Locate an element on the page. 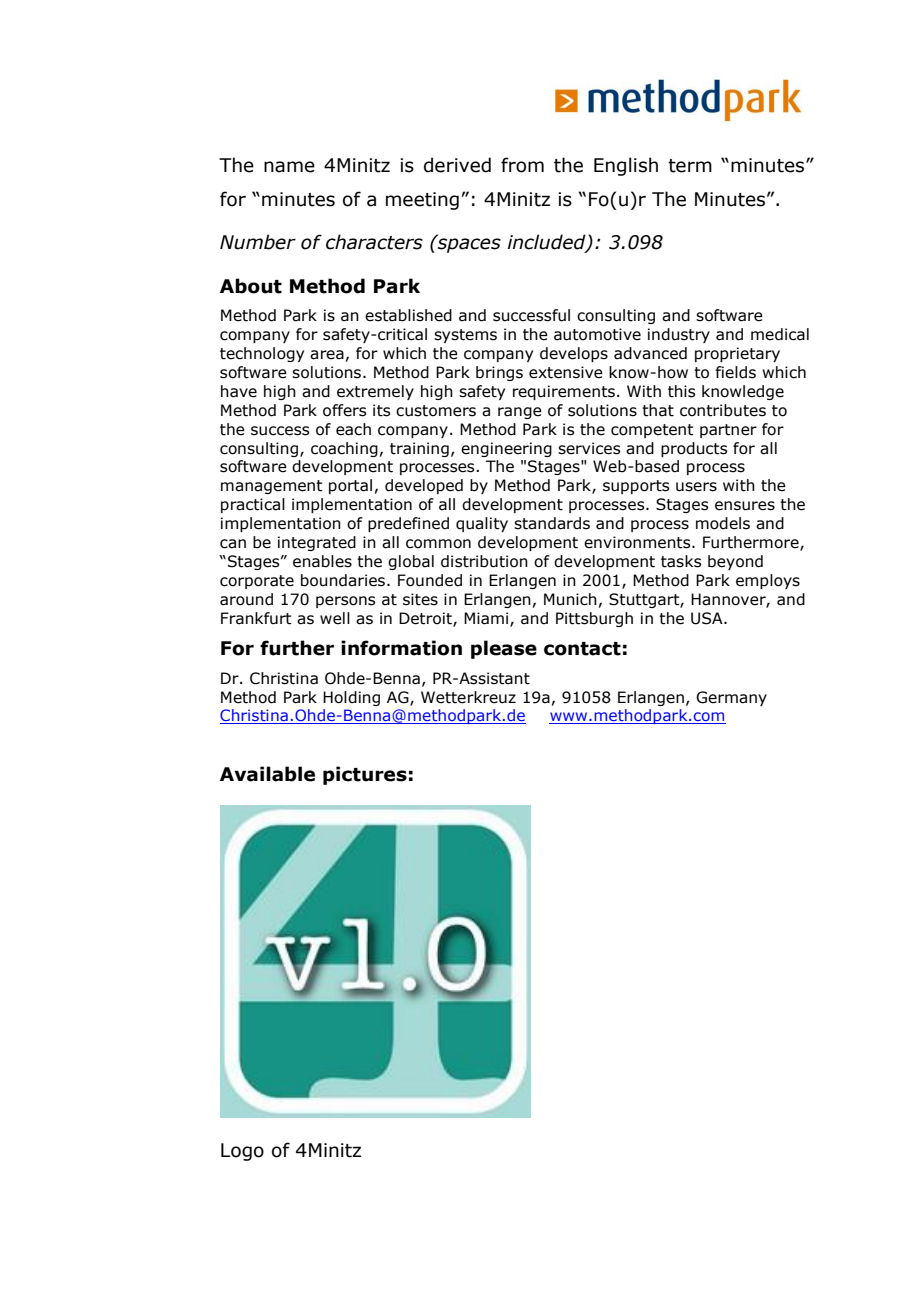 This page has width=924, height=1308. please is located at coordinates (504, 649).
